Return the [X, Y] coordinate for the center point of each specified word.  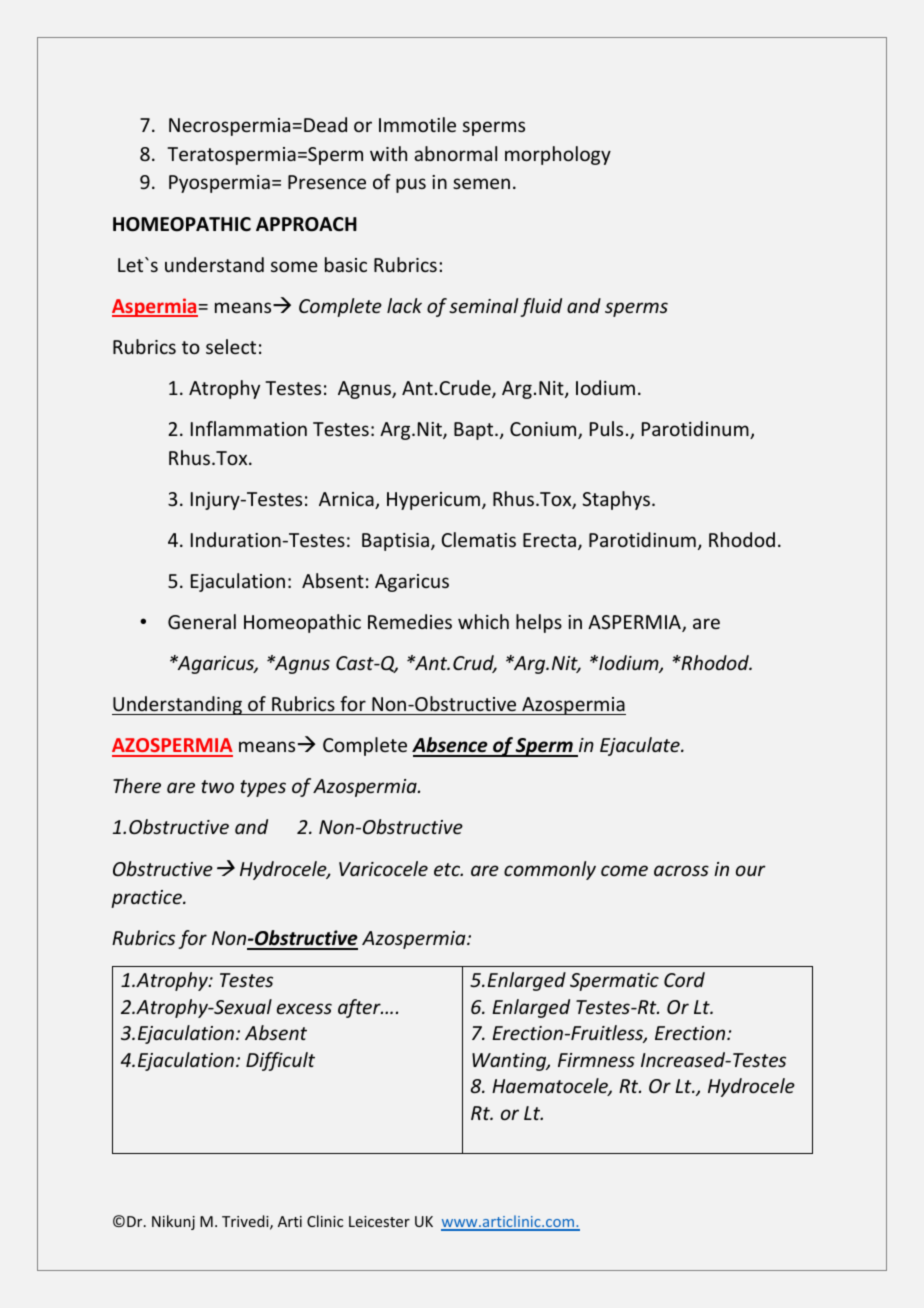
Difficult [280, 1061]
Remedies [410, 621]
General [202, 621]
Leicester [379, 1221]
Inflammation [249, 428]
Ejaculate [641, 746]
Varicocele [383, 868]
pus [411, 185]
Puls [606, 428]
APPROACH [306, 224]
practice [147, 899]
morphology [558, 155]
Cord [684, 979]
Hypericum [433, 501]
